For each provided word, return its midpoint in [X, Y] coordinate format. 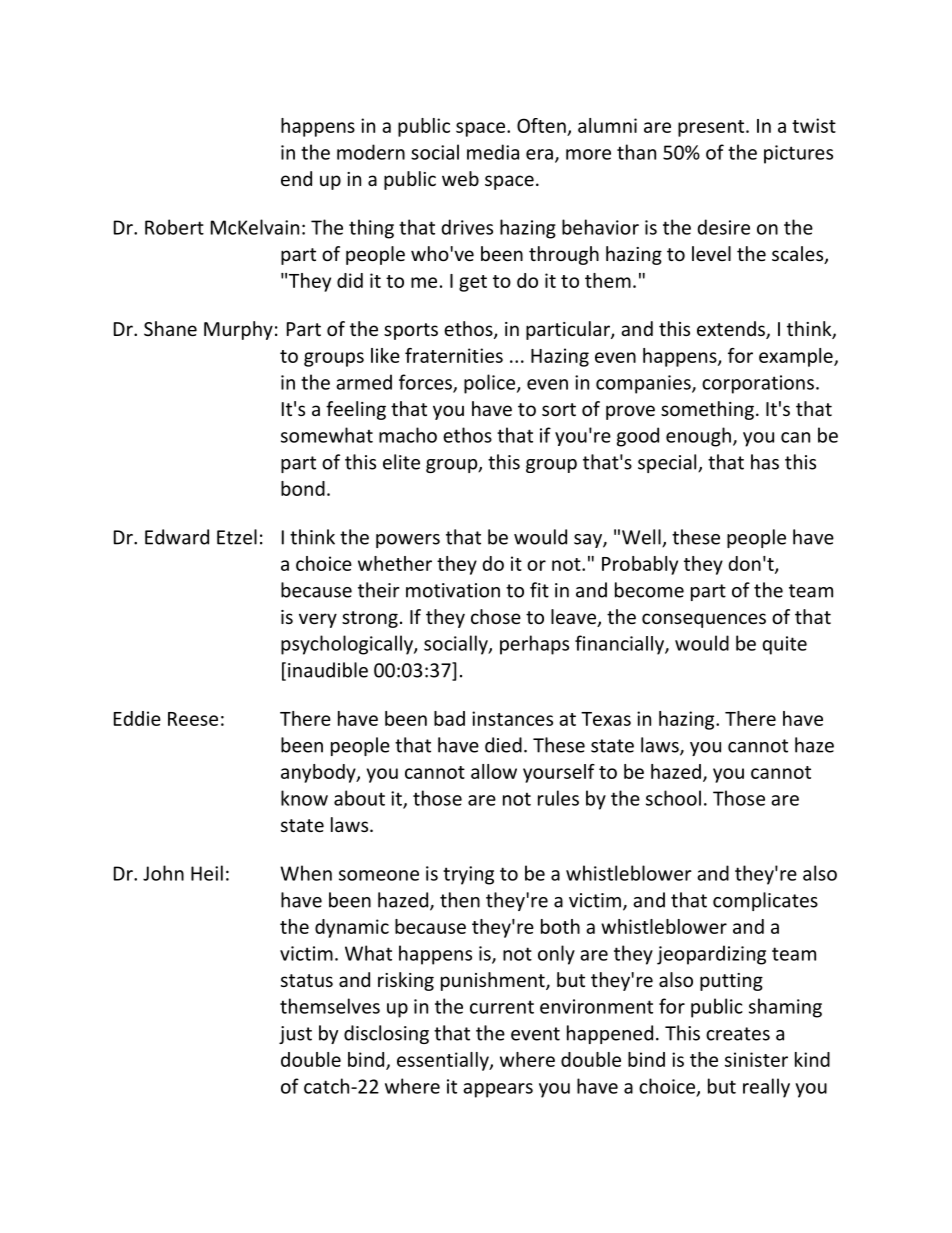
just [295, 1035]
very [318, 620]
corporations [758, 384]
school [673, 798]
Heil [207, 873]
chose [496, 616]
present [712, 128]
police [491, 384]
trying [468, 875]
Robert [174, 227]
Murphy [238, 330]
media [493, 152]
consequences [704, 620]
